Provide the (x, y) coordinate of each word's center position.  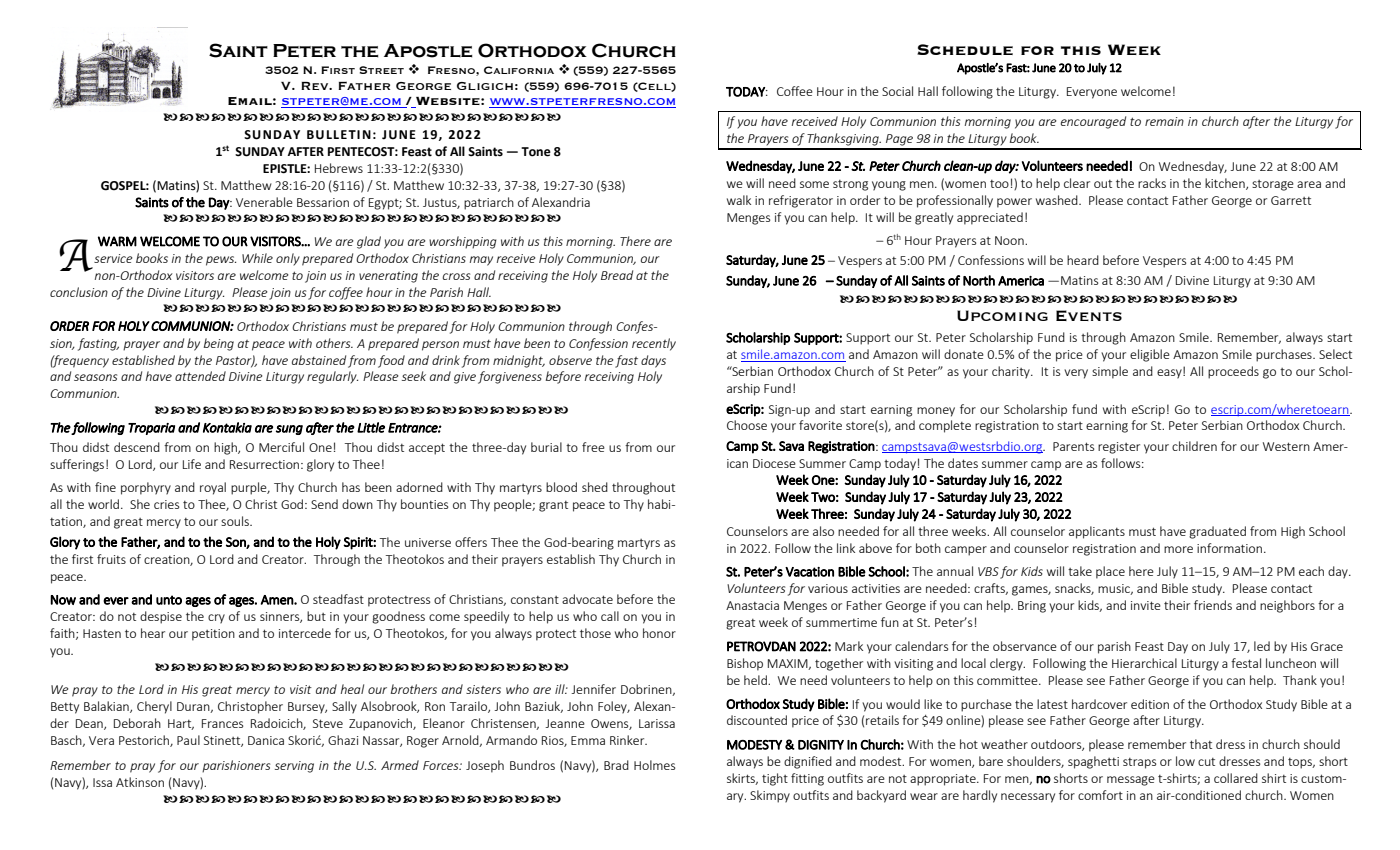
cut (1206, 762)
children (1194, 446)
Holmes (654, 765)
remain (1164, 121)
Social (897, 91)
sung (289, 430)
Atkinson (140, 782)
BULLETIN (339, 135)
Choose (747, 425)
